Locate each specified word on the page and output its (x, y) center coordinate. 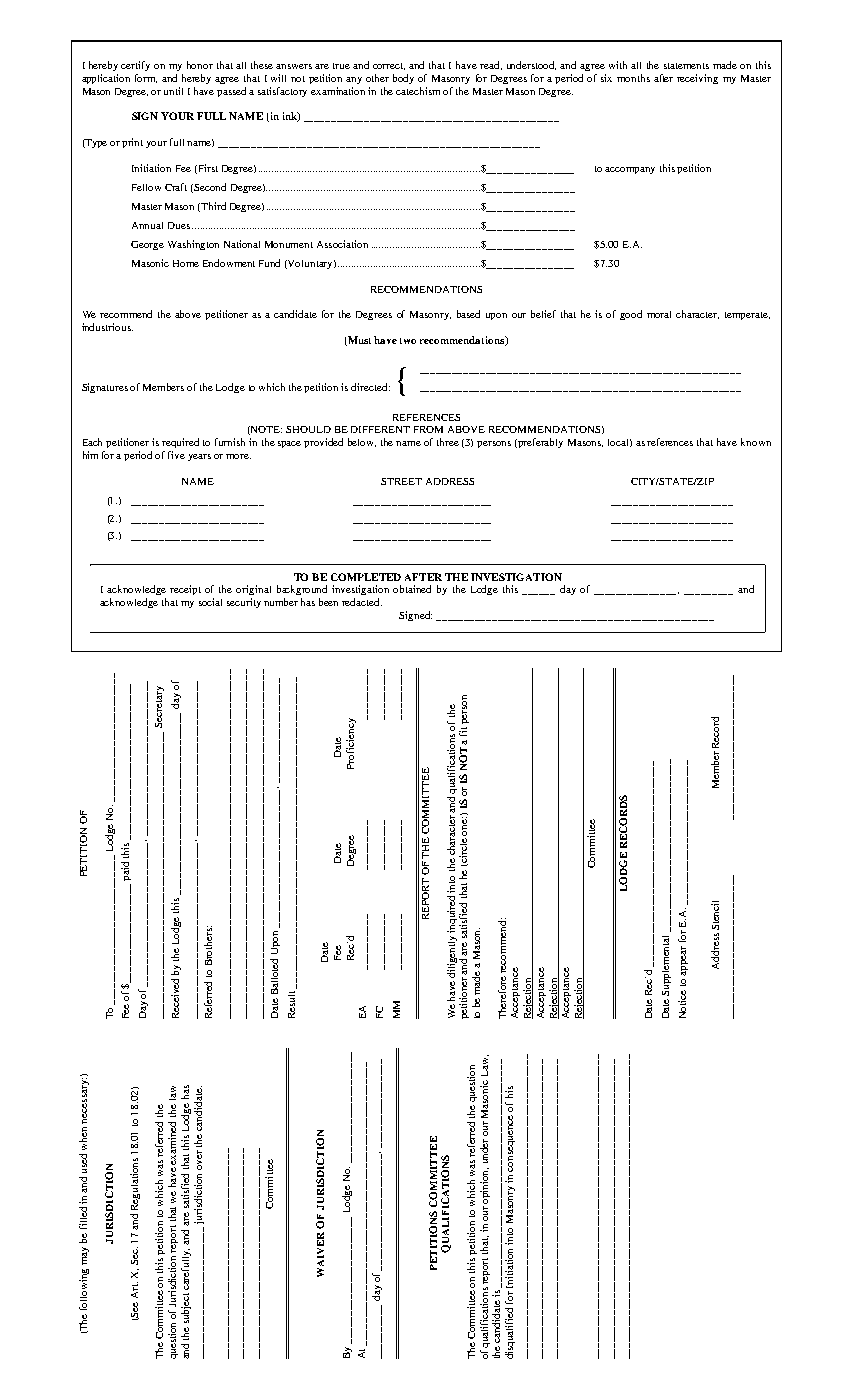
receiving (697, 79)
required (180, 443)
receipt (185, 590)
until (173, 91)
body (403, 79)
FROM (428, 429)
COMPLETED (366, 577)
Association (342, 244)
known (756, 442)
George (147, 245)
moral (659, 314)
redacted (362, 602)
